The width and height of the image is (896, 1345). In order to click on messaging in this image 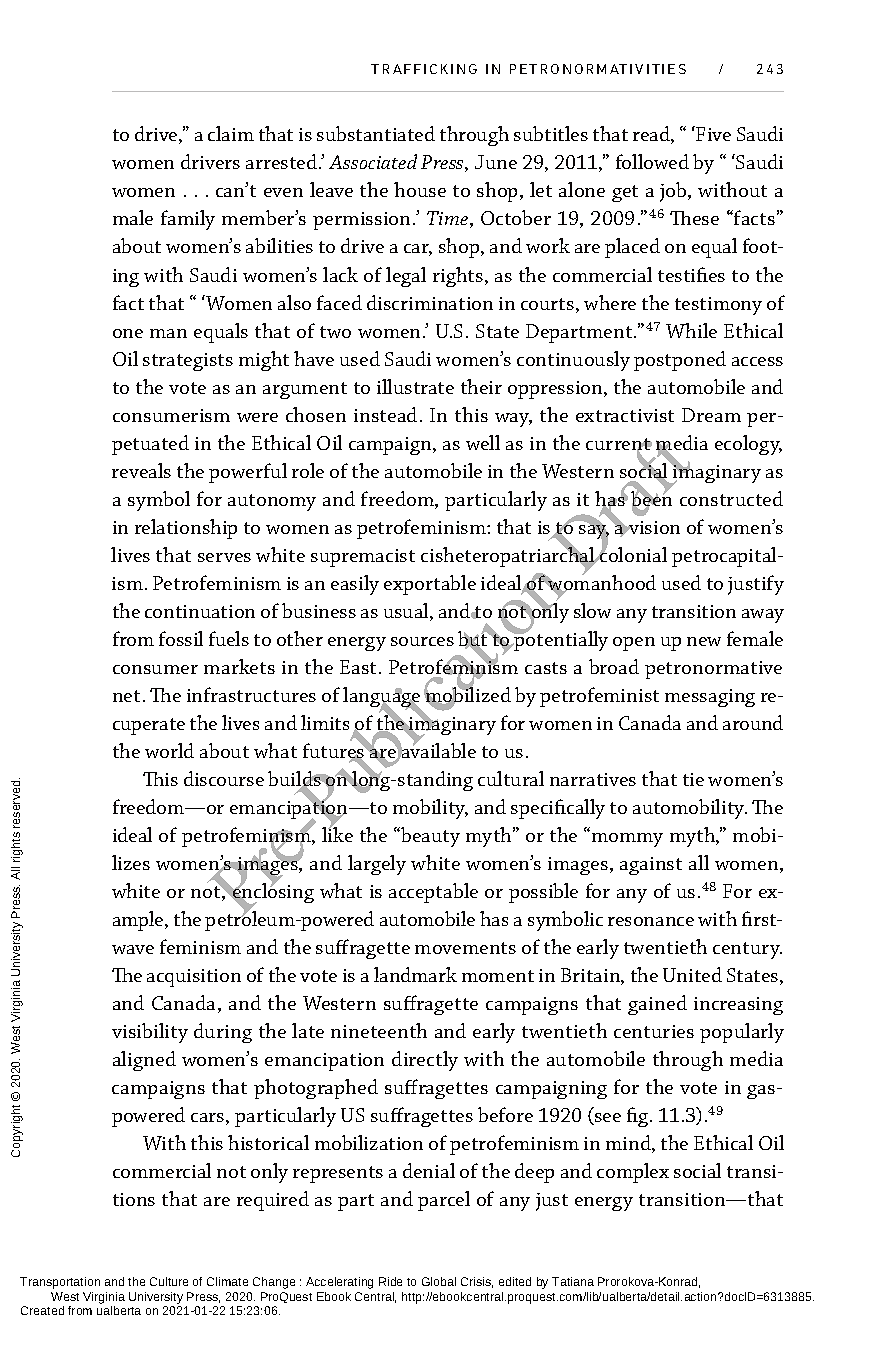, I will do `click(710, 698)`.
